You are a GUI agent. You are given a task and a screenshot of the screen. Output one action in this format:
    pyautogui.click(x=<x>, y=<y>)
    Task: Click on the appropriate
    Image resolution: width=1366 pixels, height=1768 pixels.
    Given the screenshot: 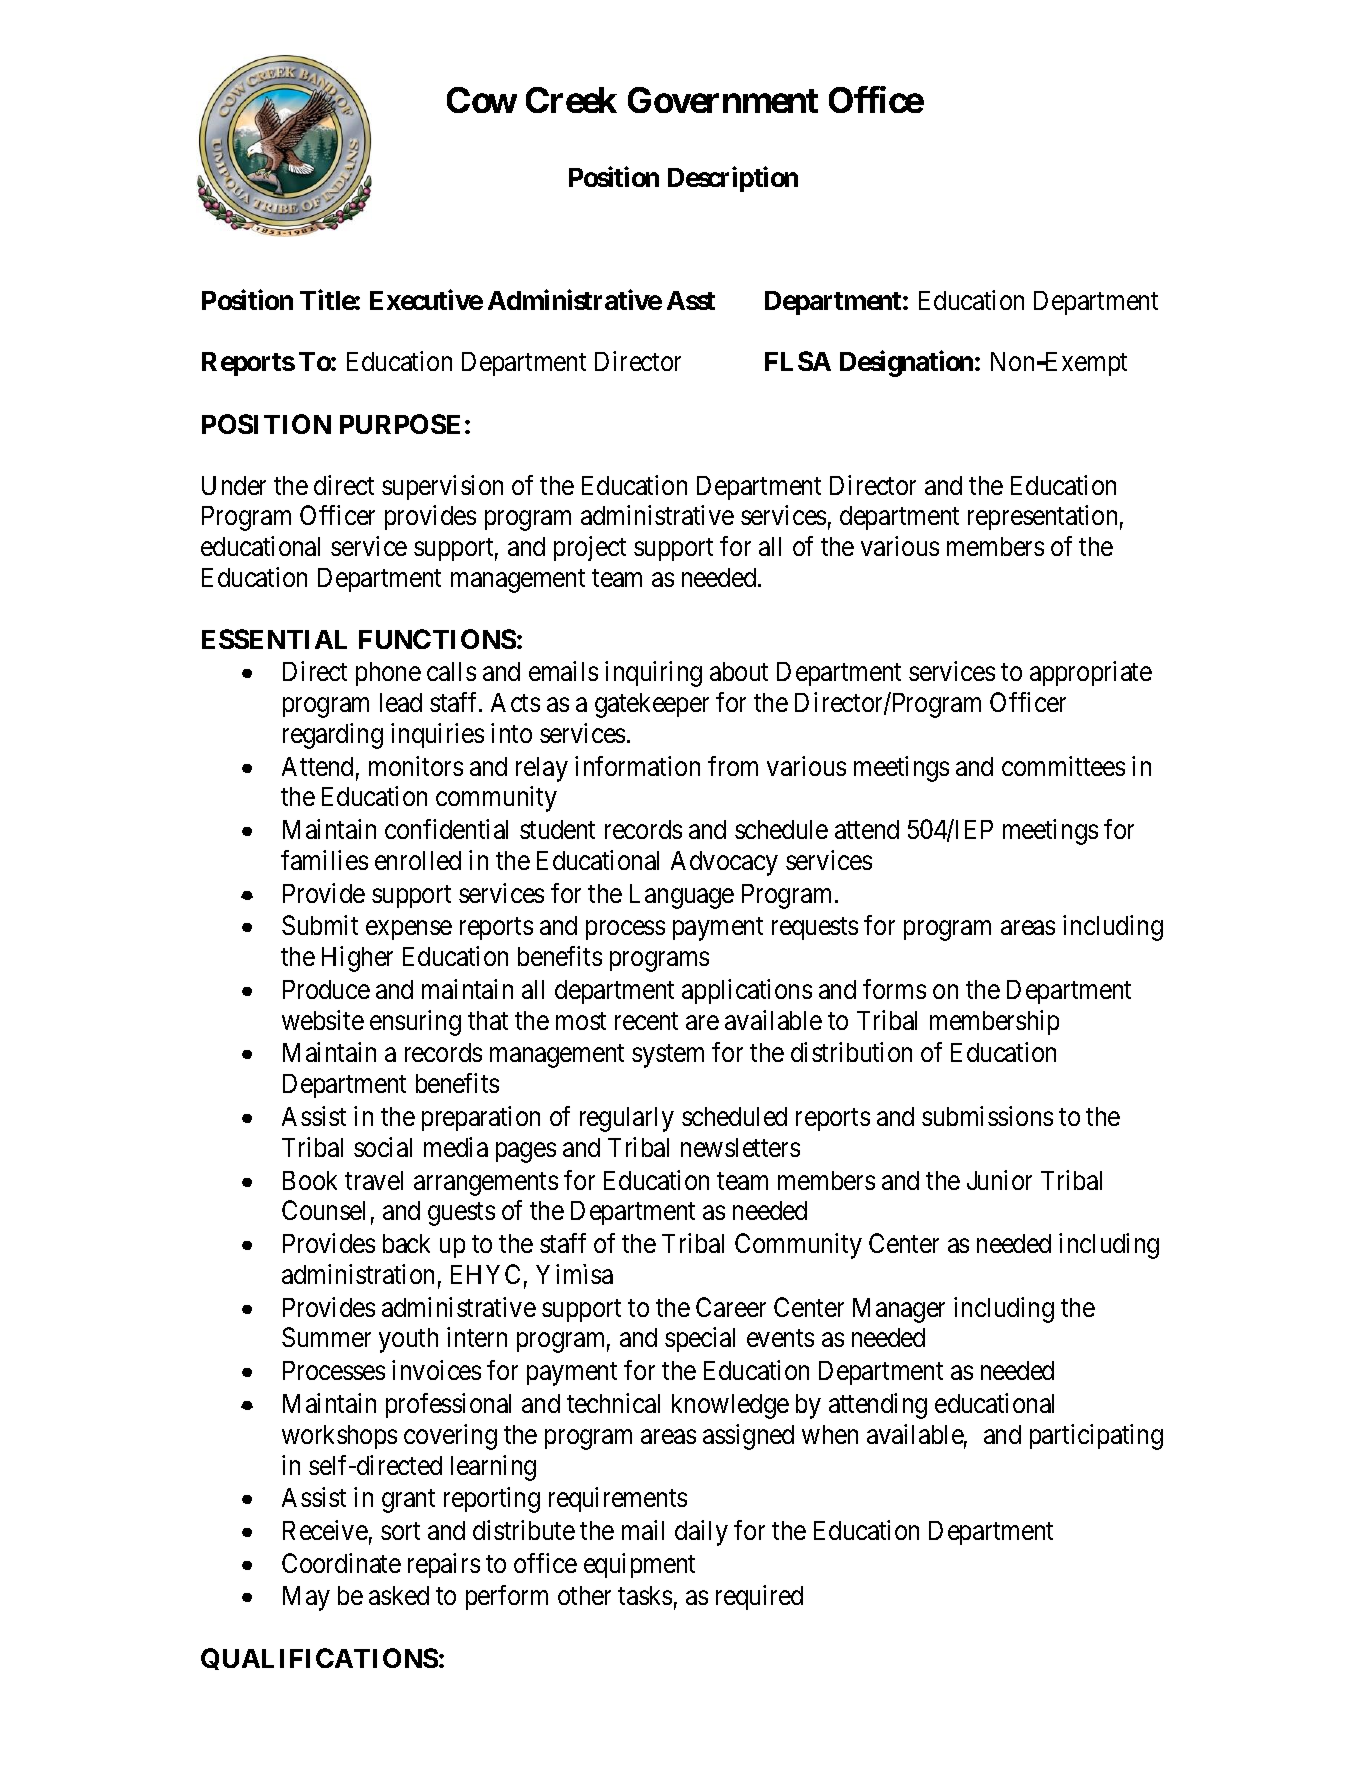 What is the action you would take?
    pyautogui.click(x=1091, y=673)
